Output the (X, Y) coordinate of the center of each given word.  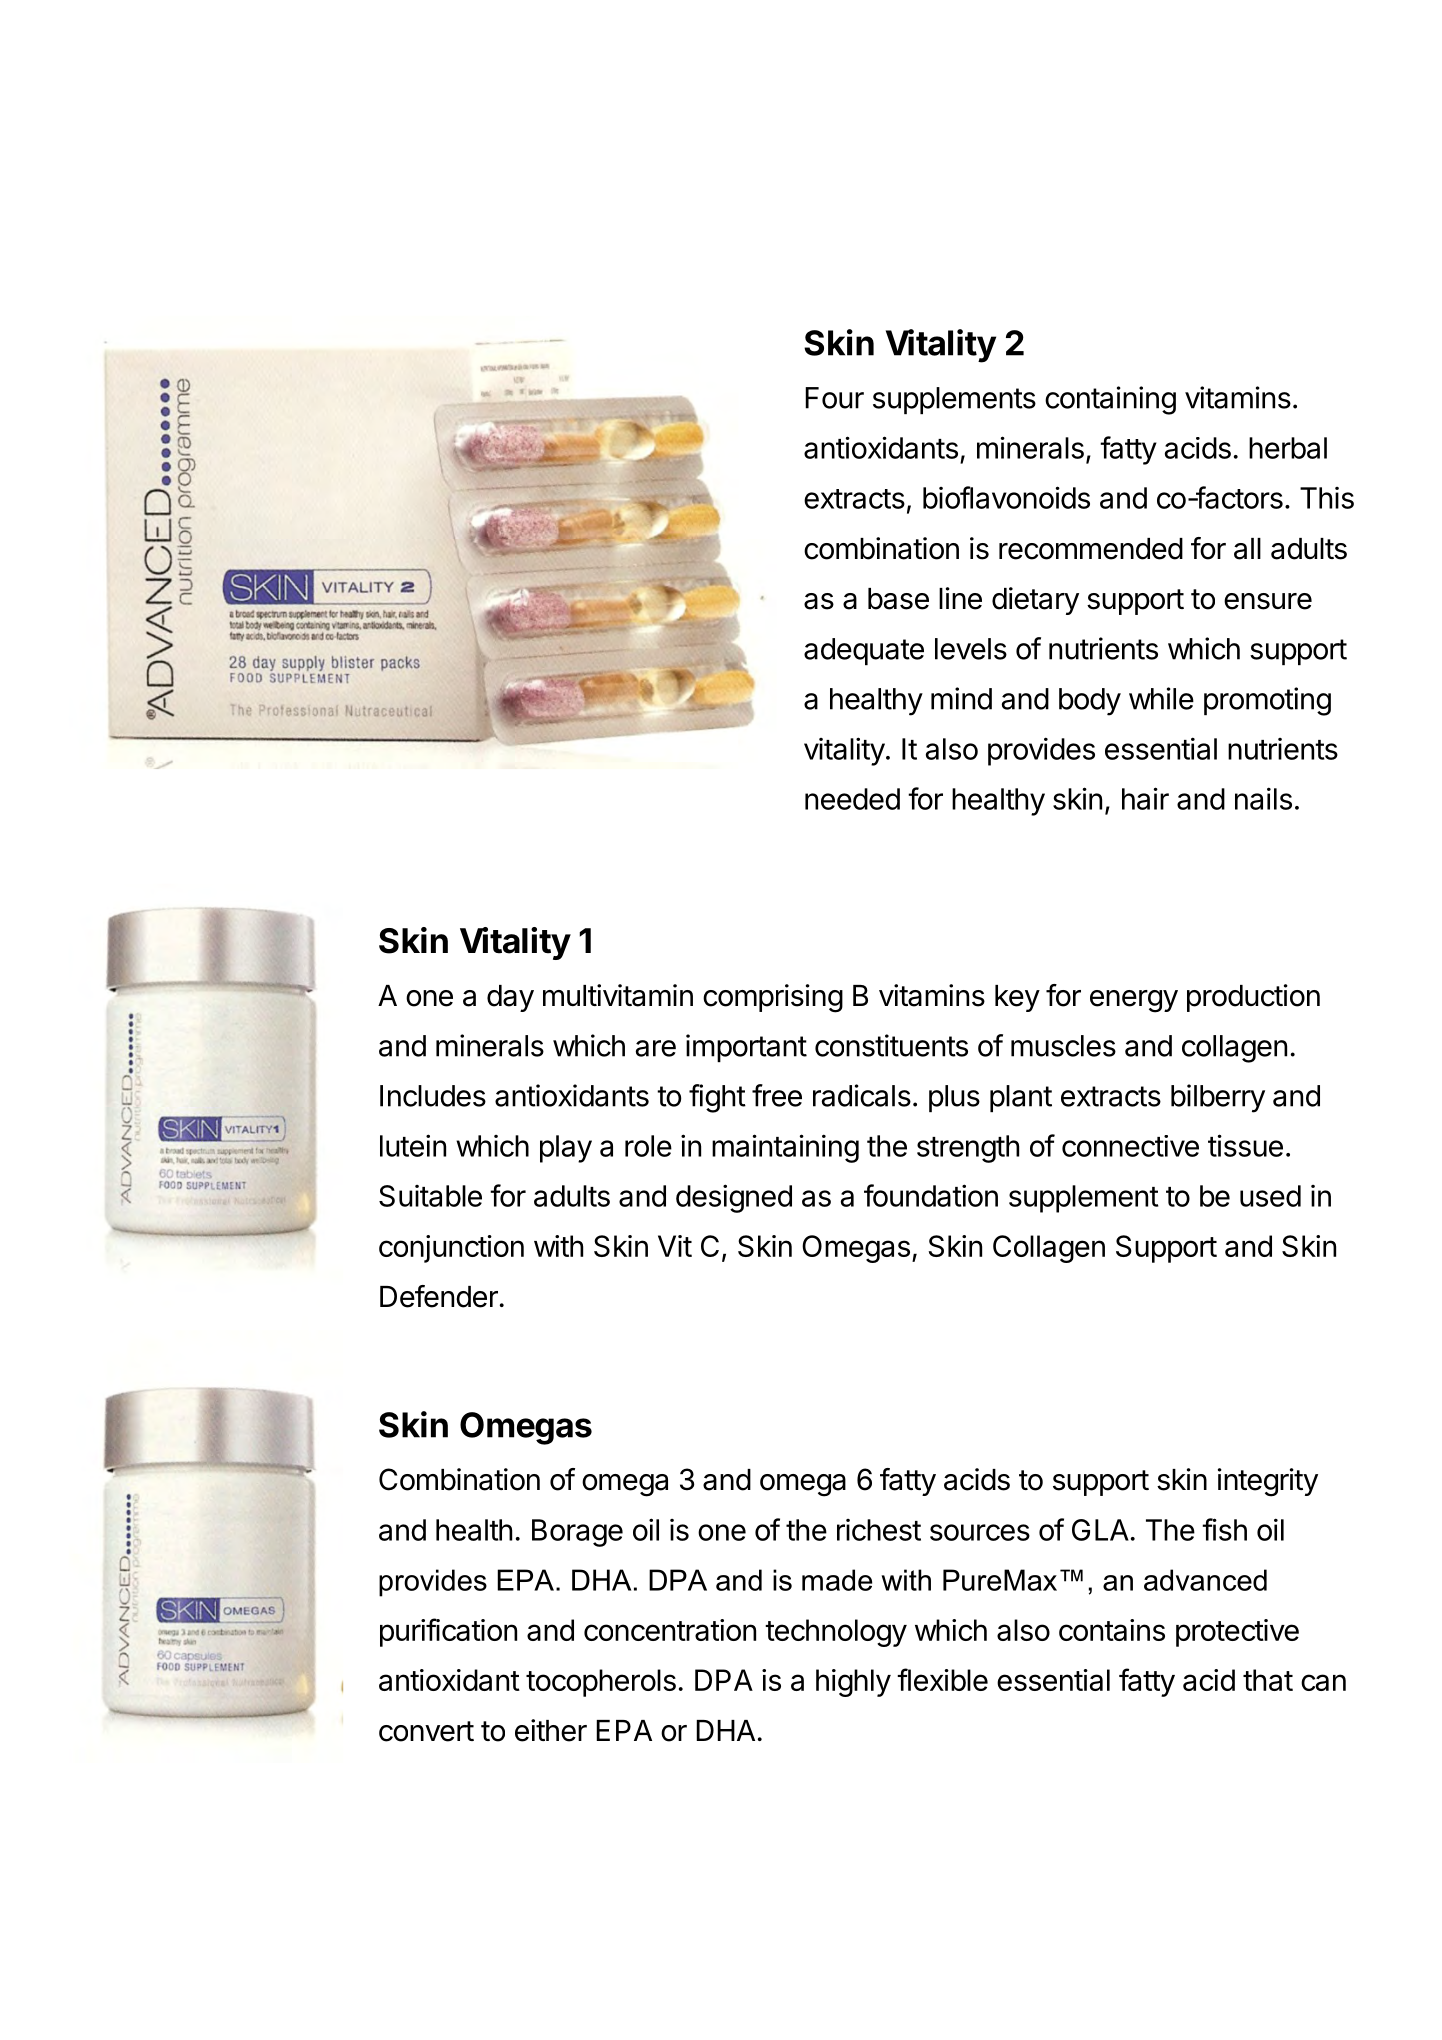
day (510, 998)
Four (834, 398)
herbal (1288, 448)
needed (852, 799)
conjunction (451, 1249)
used (1270, 1196)
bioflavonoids (1006, 497)
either (551, 1730)
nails (1263, 798)
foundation (931, 1195)
